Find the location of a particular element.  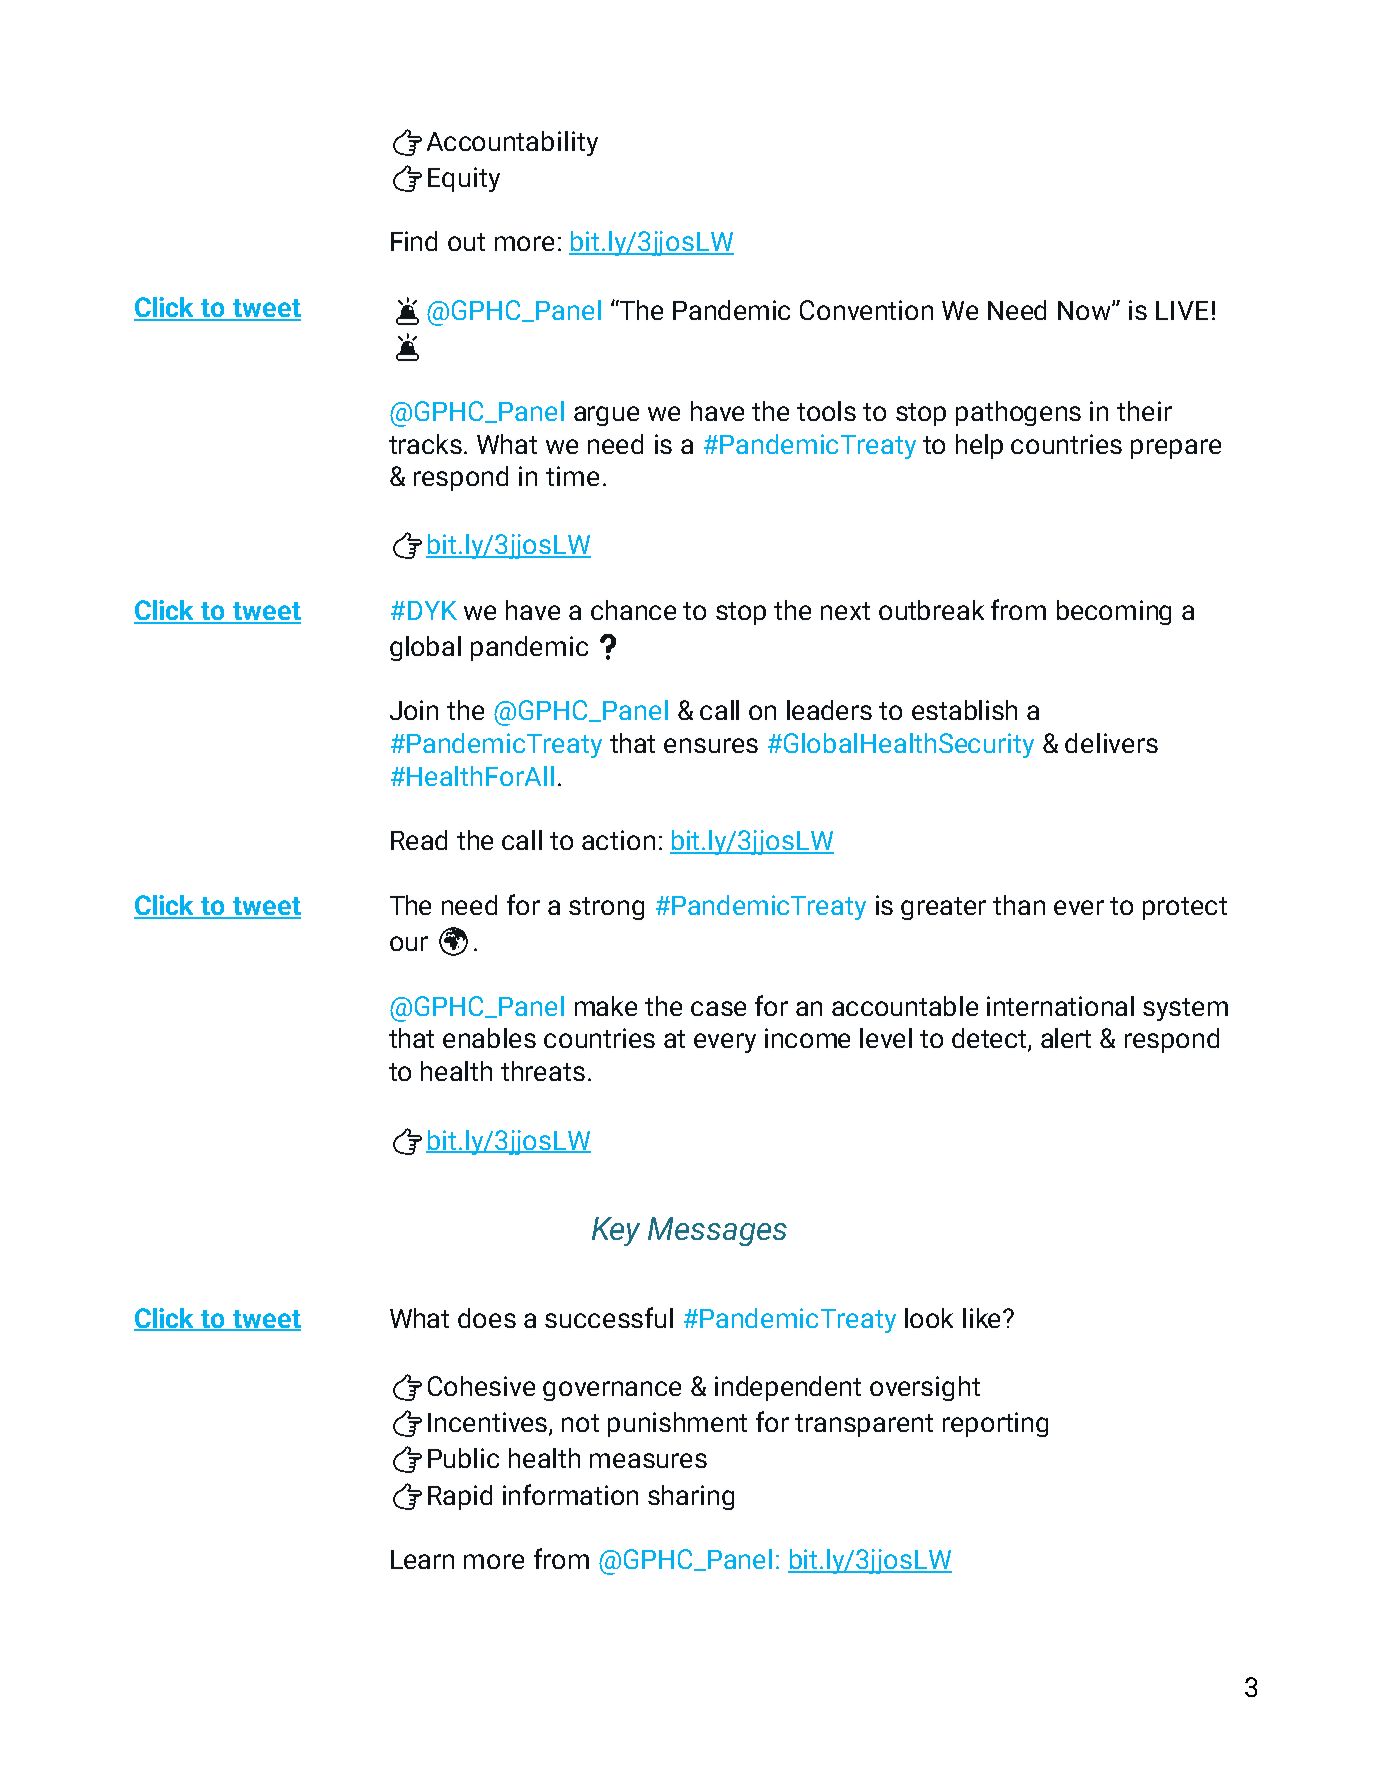

information is located at coordinates (570, 1494).
